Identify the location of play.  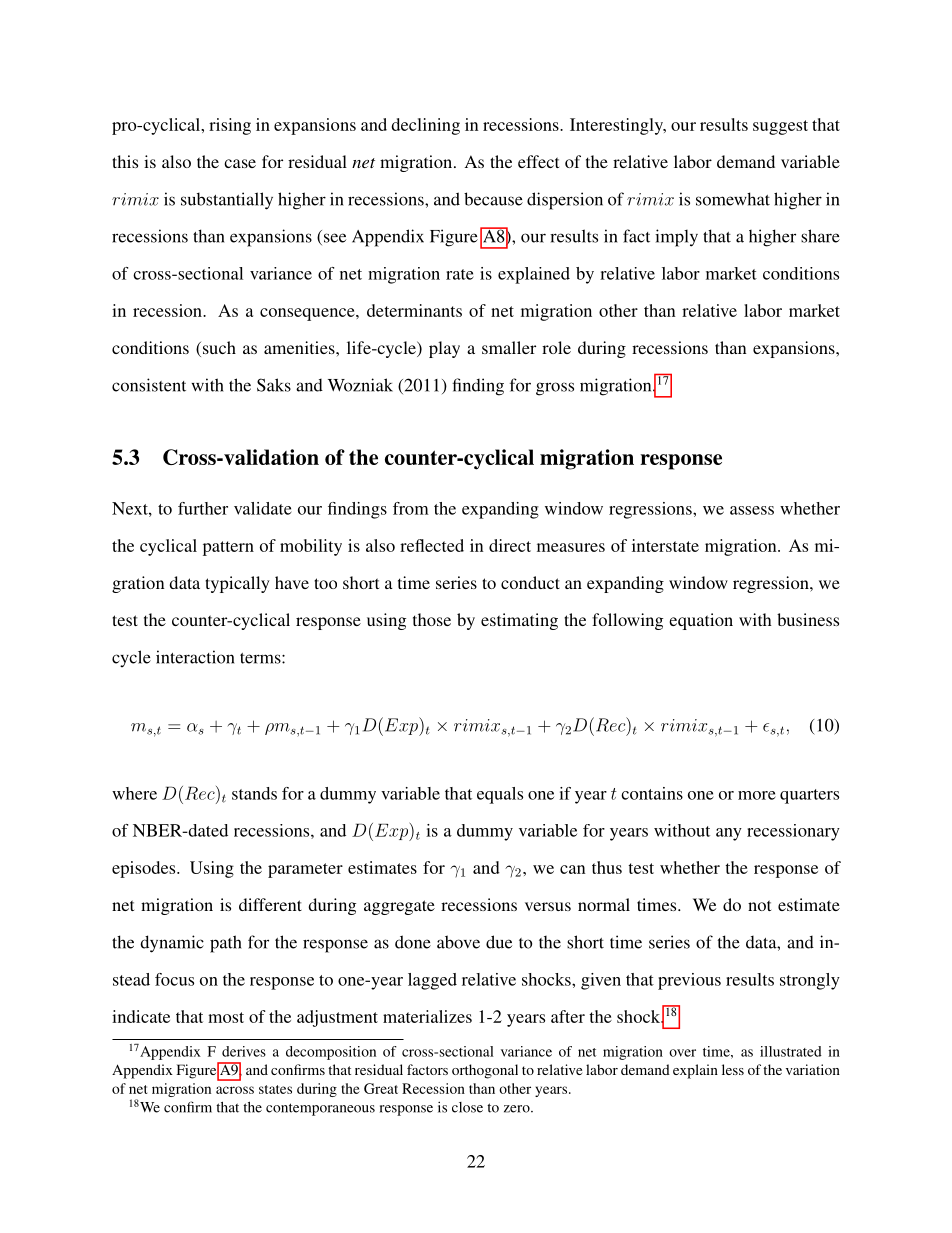
(444, 349).
